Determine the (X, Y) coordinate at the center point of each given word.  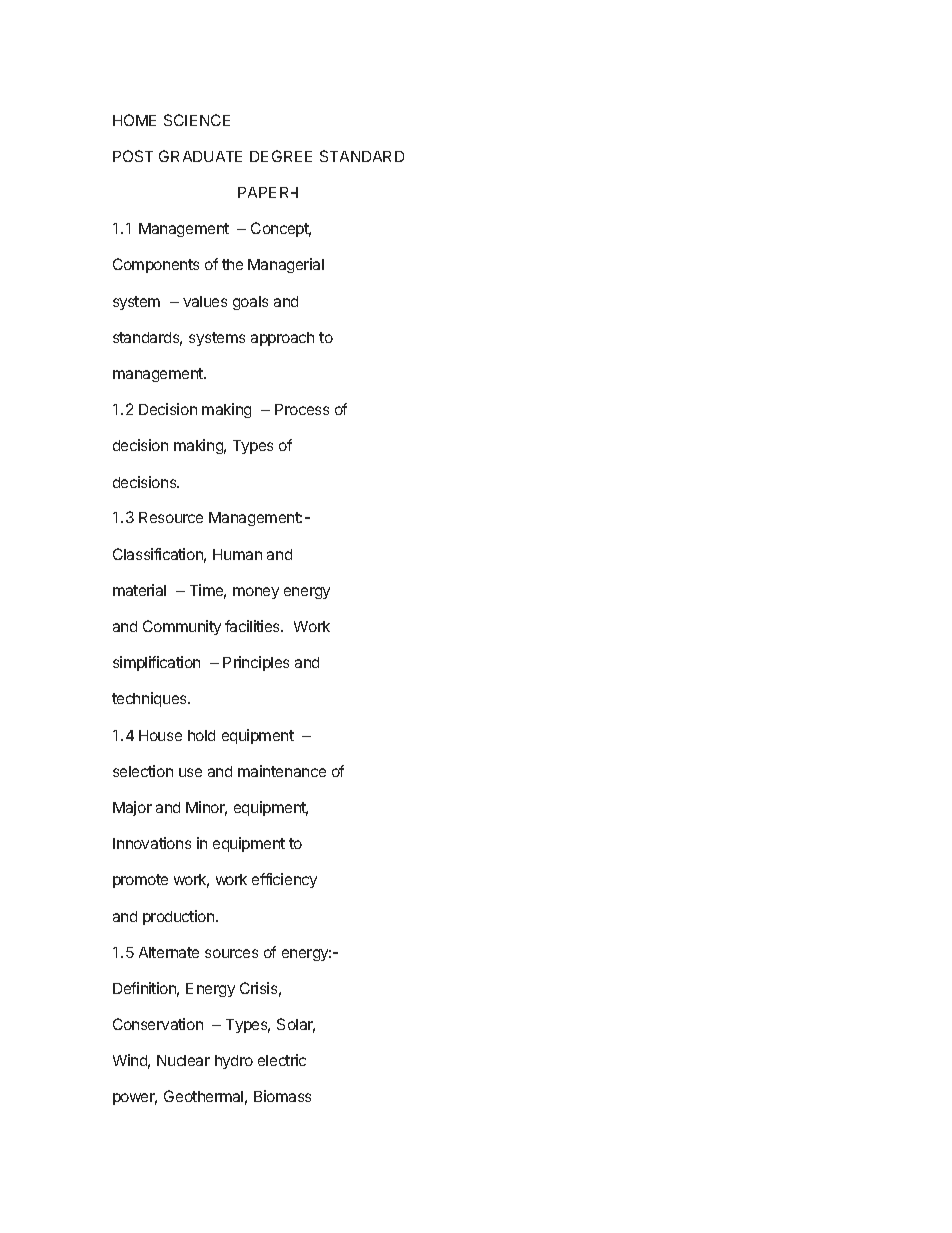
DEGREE (281, 156)
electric (282, 1060)
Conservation (158, 1024)
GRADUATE (200, 156)
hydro (234, 1062)
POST (133, 156)
